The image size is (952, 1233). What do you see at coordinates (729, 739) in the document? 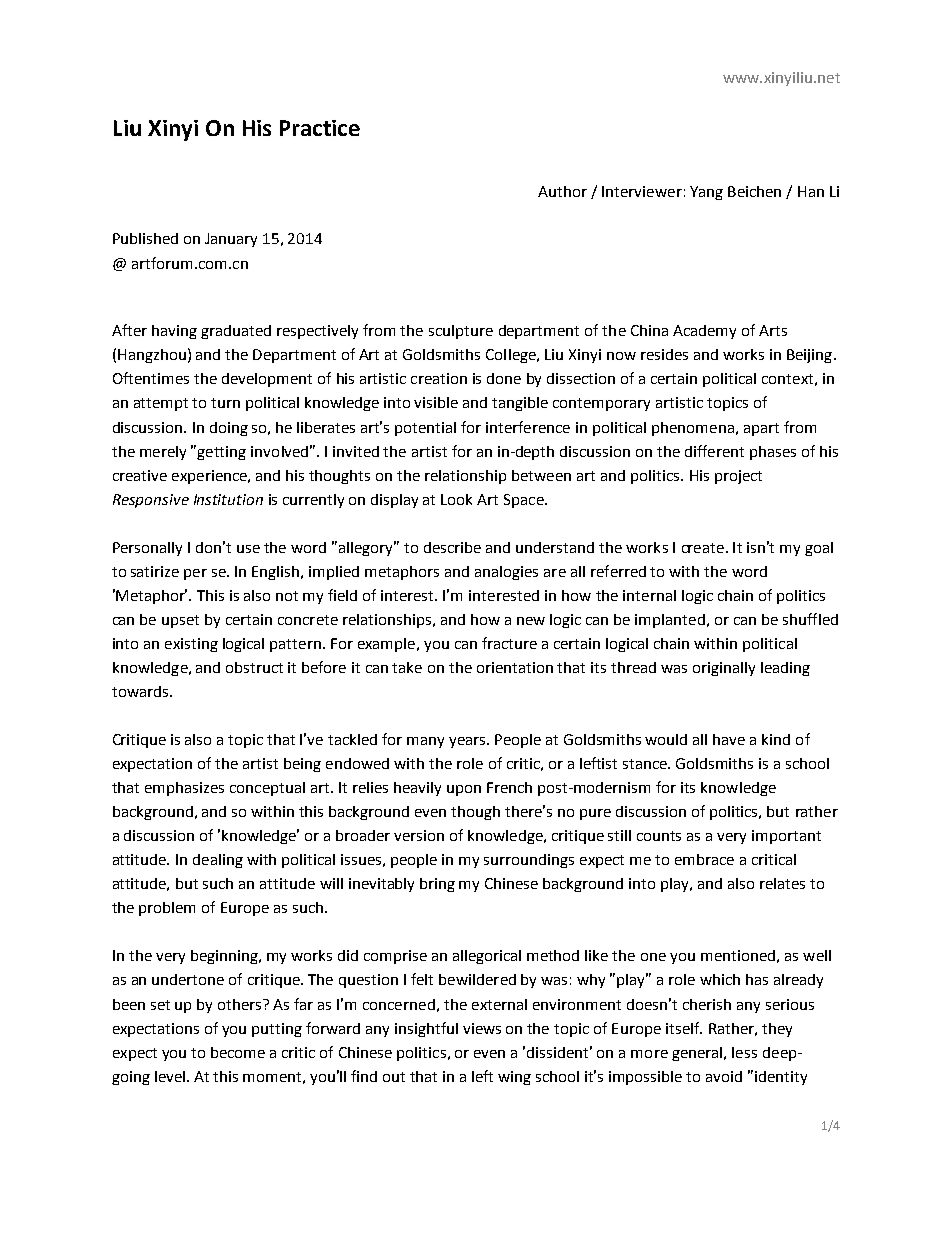
I see `have` at bounding box center [729, 739].
